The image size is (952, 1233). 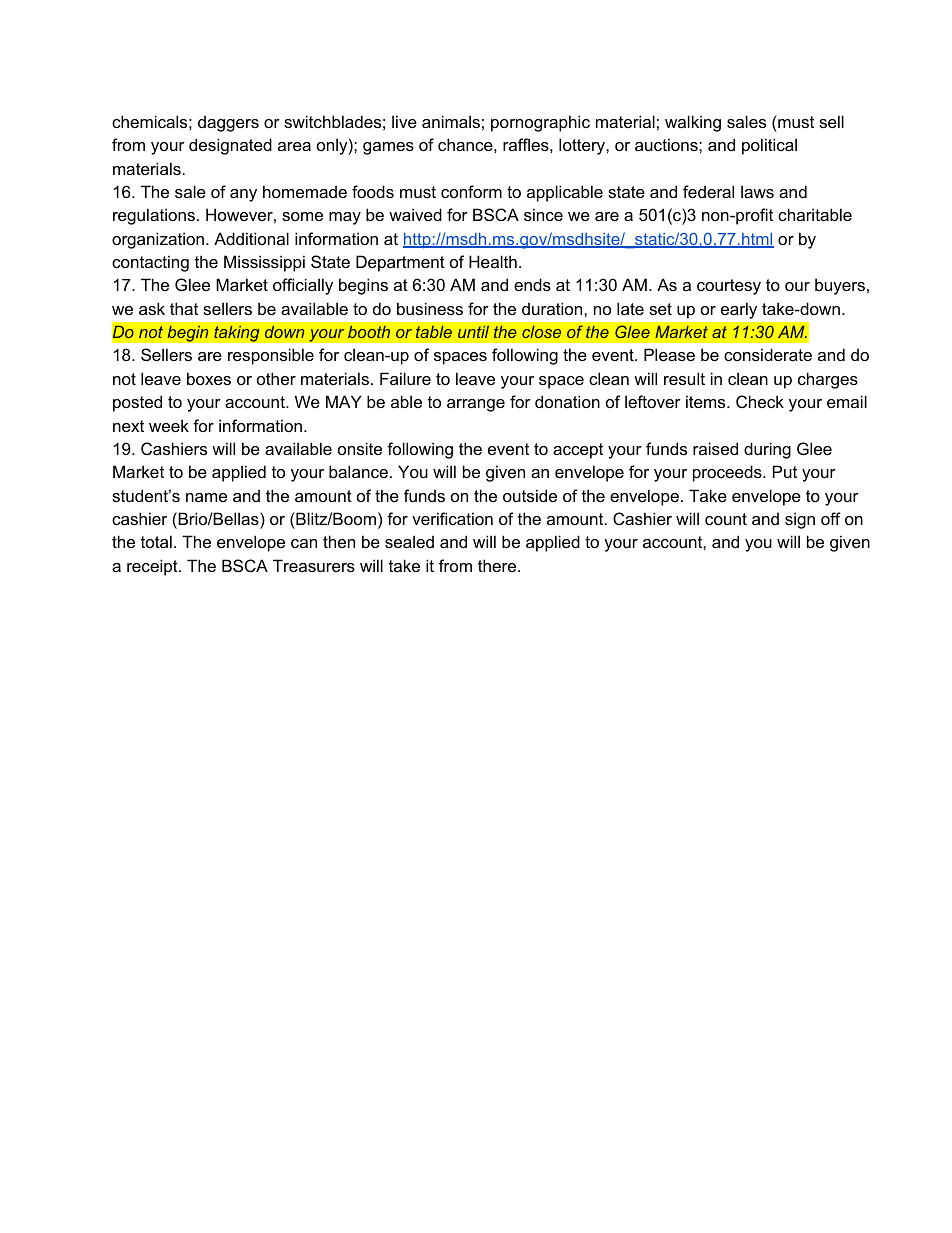 I want to click on political, so click(x=769, y=146).
